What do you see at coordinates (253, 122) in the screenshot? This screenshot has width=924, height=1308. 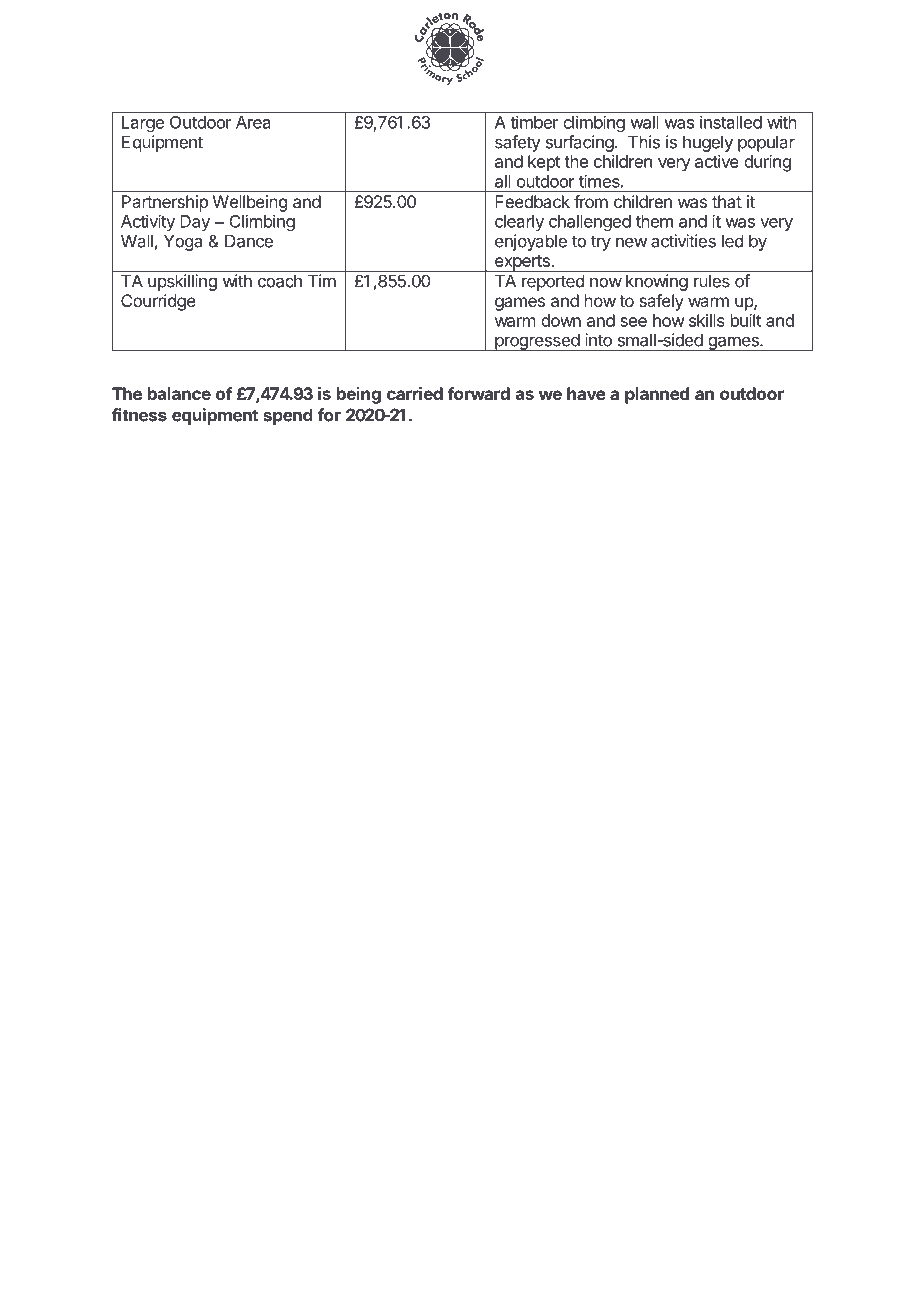 I see `Area` at bounding box center [253, 122].
